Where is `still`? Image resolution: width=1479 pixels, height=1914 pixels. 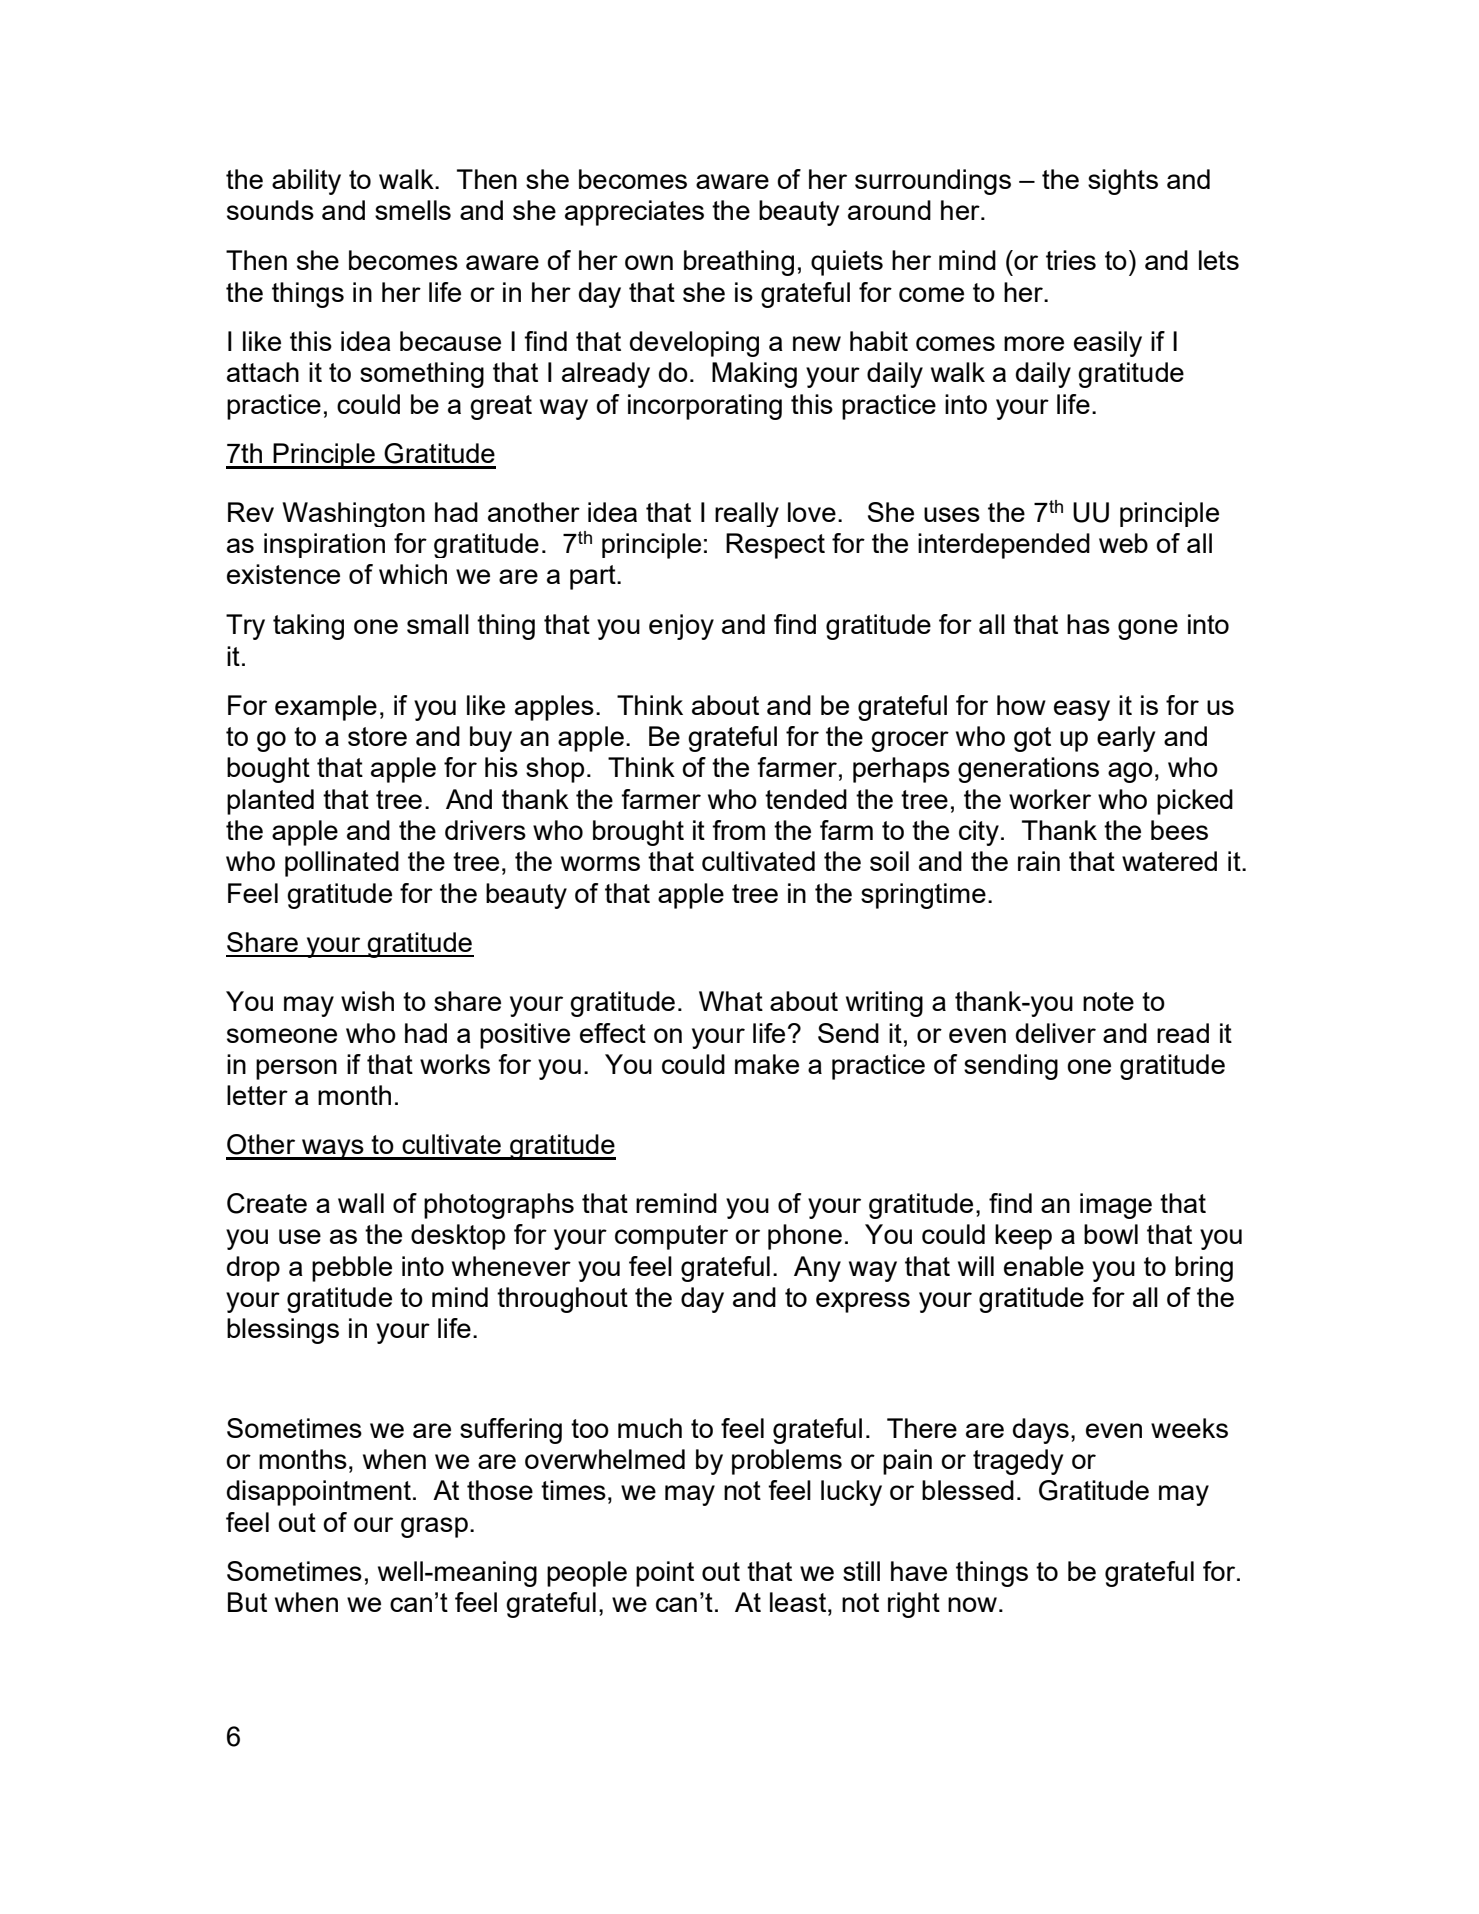 still is located at coordinates (861, 1571).
